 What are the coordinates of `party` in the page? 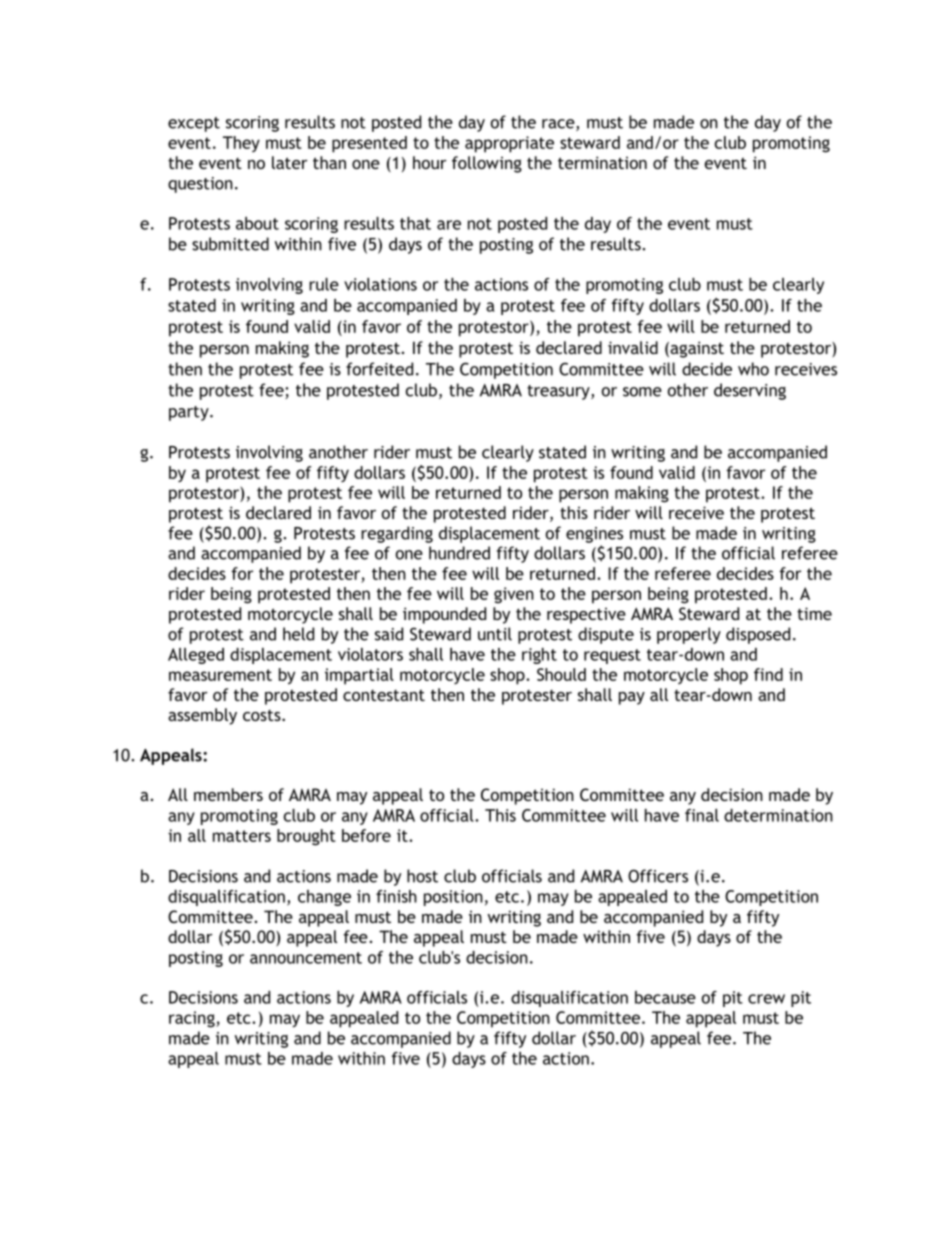 It's located at (190, 413).
